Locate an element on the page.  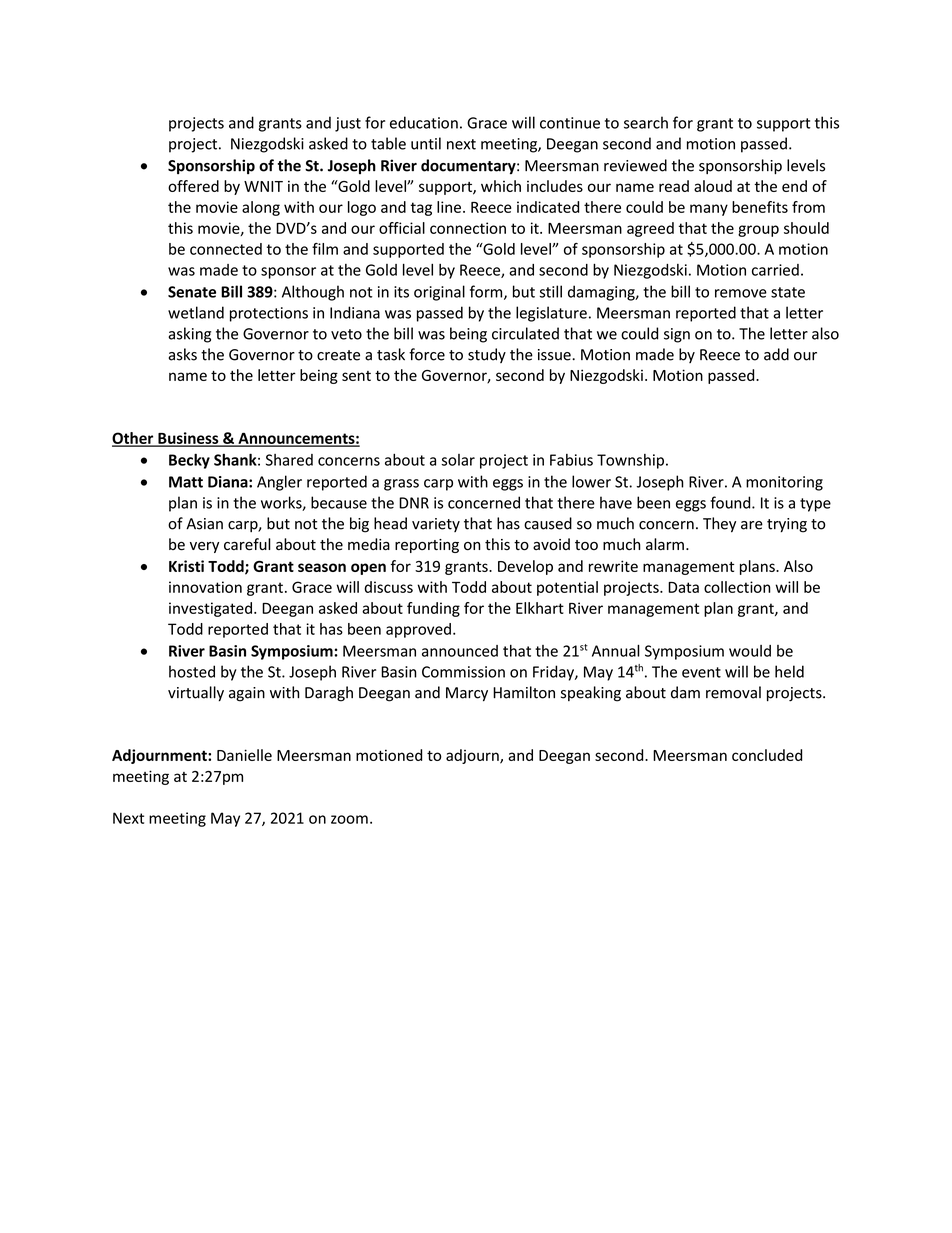
zoom is located at coordinates (349, 819).
